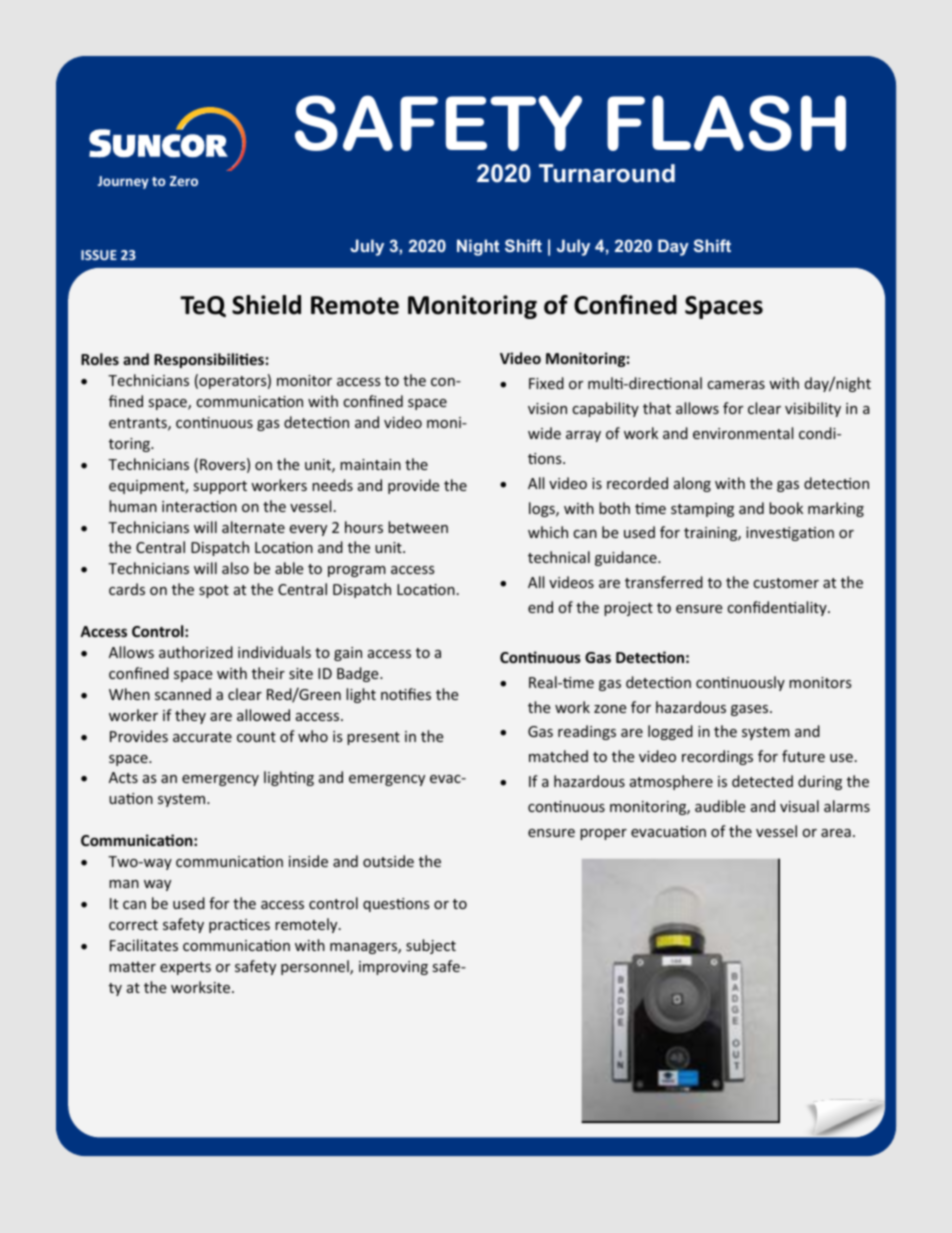 This screenshot has width=952, height=1233. Describe the element at coordinates (431, 946) in the screenshot. I see `subject` at that location.
